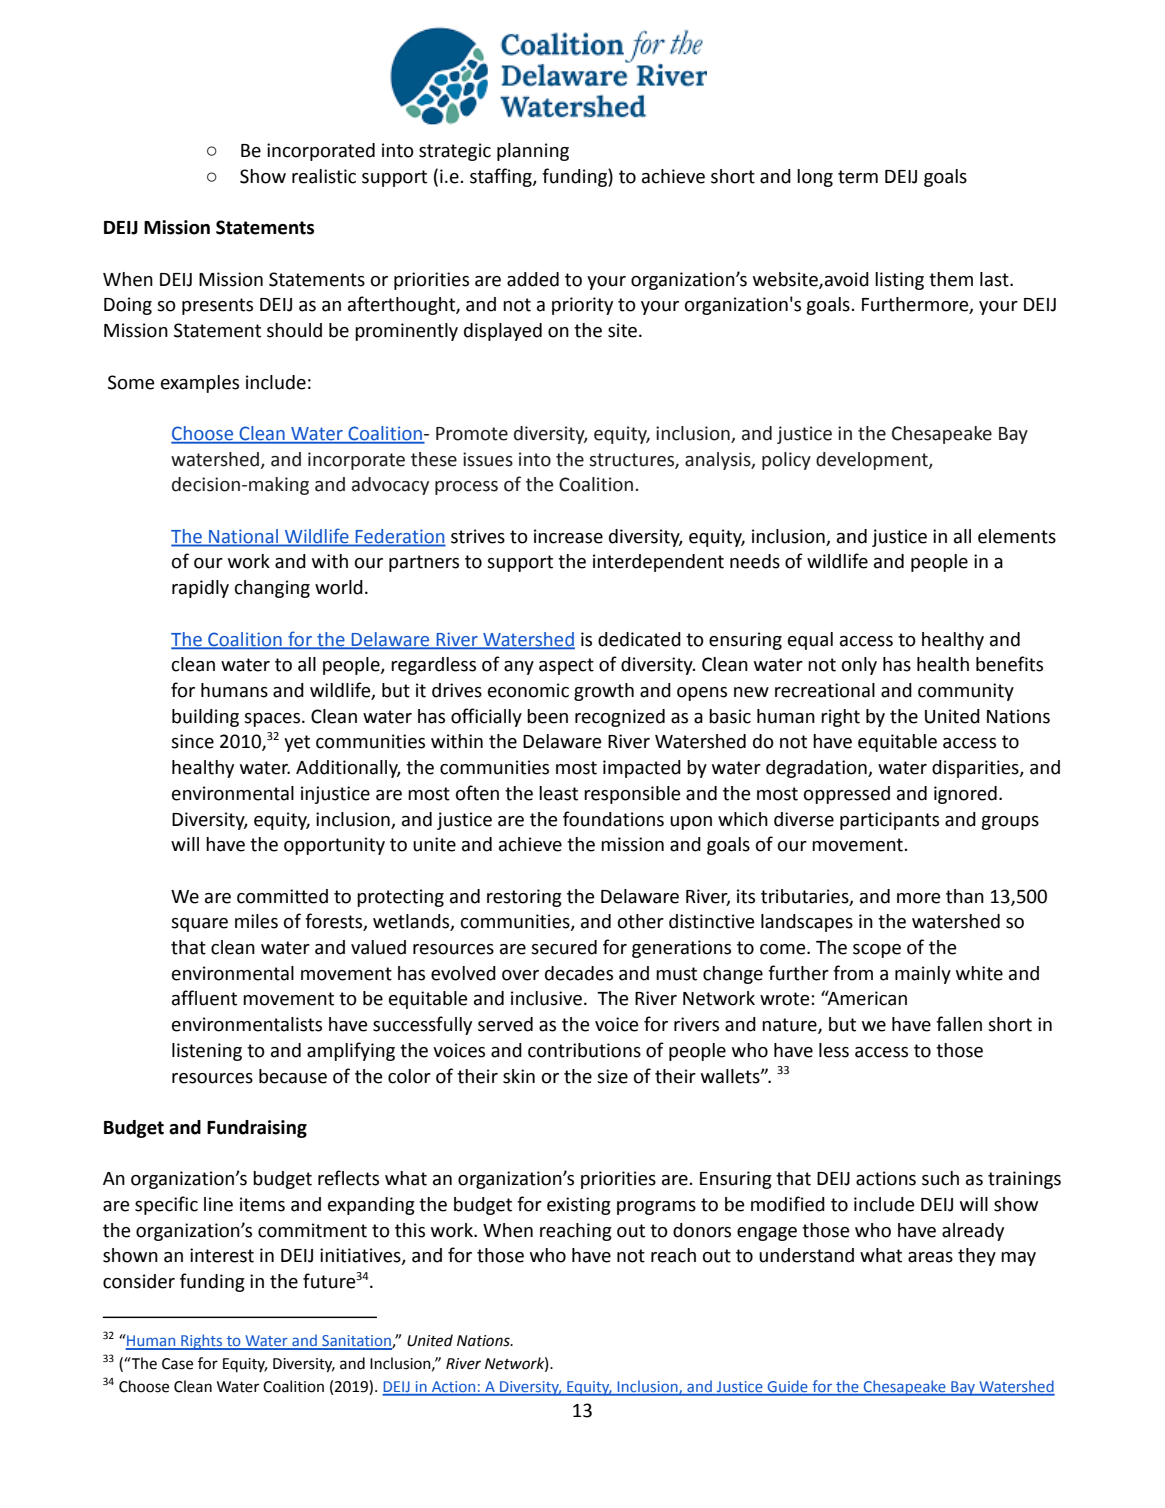 This screenshot has height=1508, width=1165. What do you see at coordinates (976, 769) in the screenshot?
I see `disparities` at bounding box center [976, 769].
